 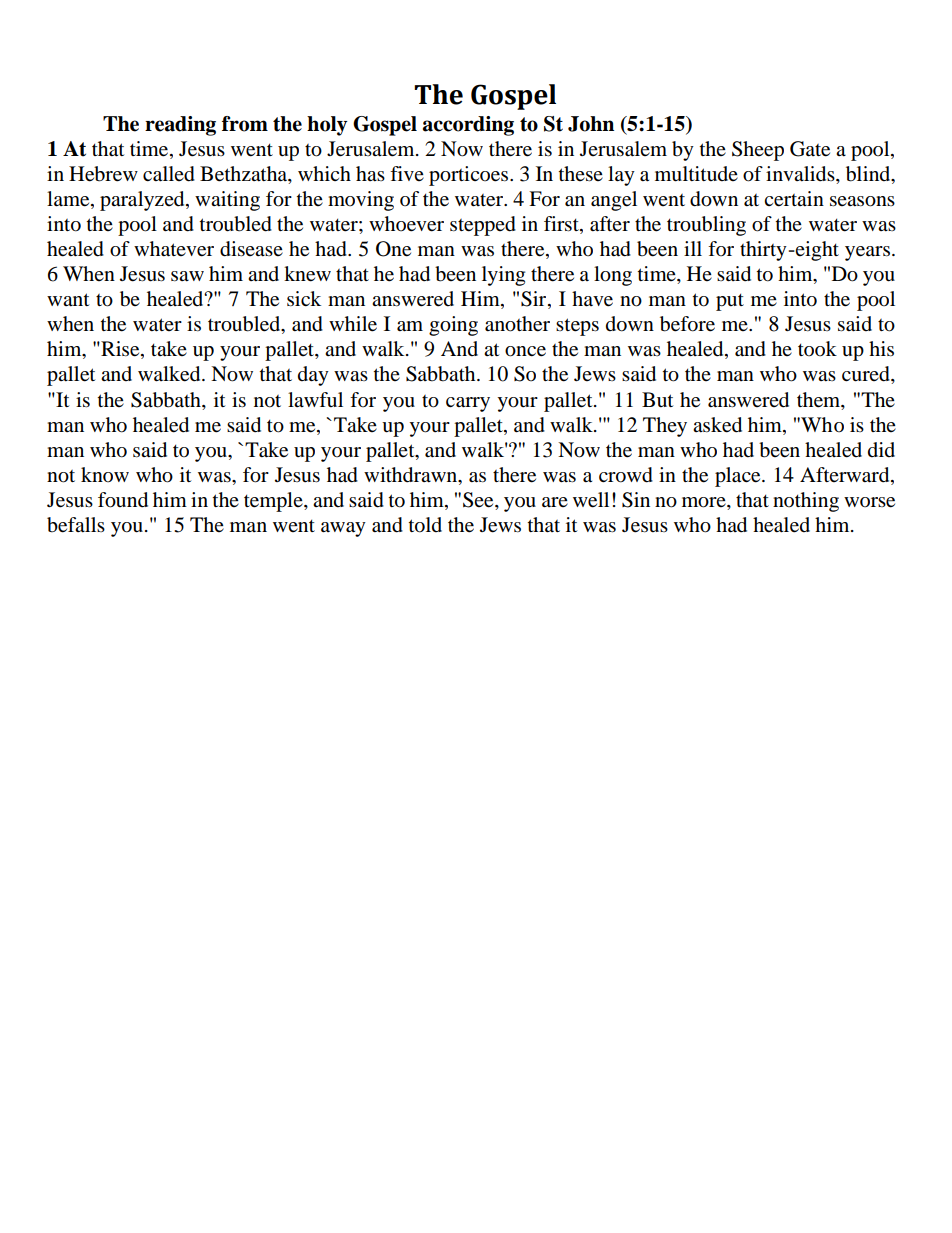 What do you see at coordinates (180, 126) in the image?
I see `reading` at bounding box center [180, 126].
